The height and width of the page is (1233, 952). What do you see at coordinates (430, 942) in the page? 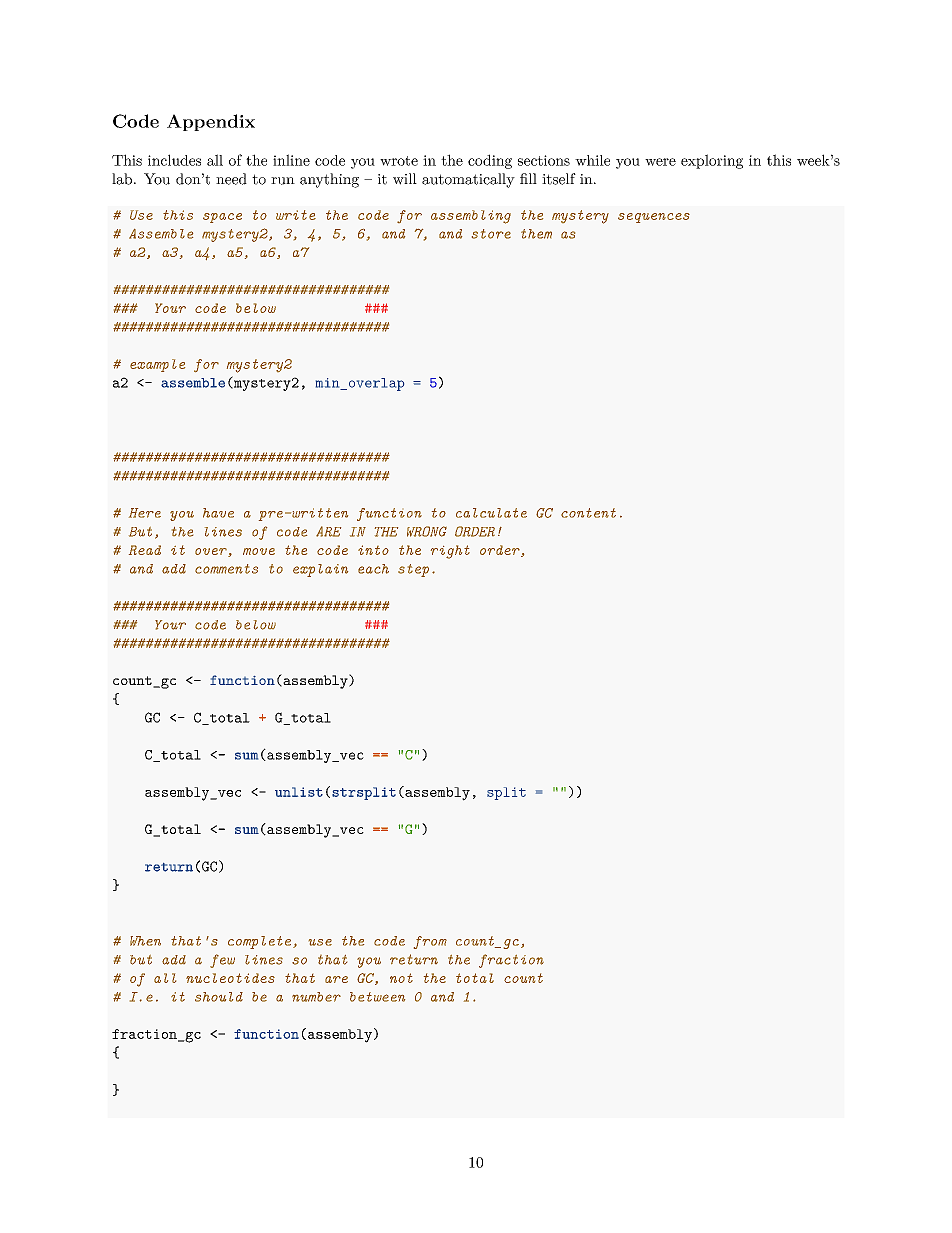
I see `from` at bounding box center [430, 942].
